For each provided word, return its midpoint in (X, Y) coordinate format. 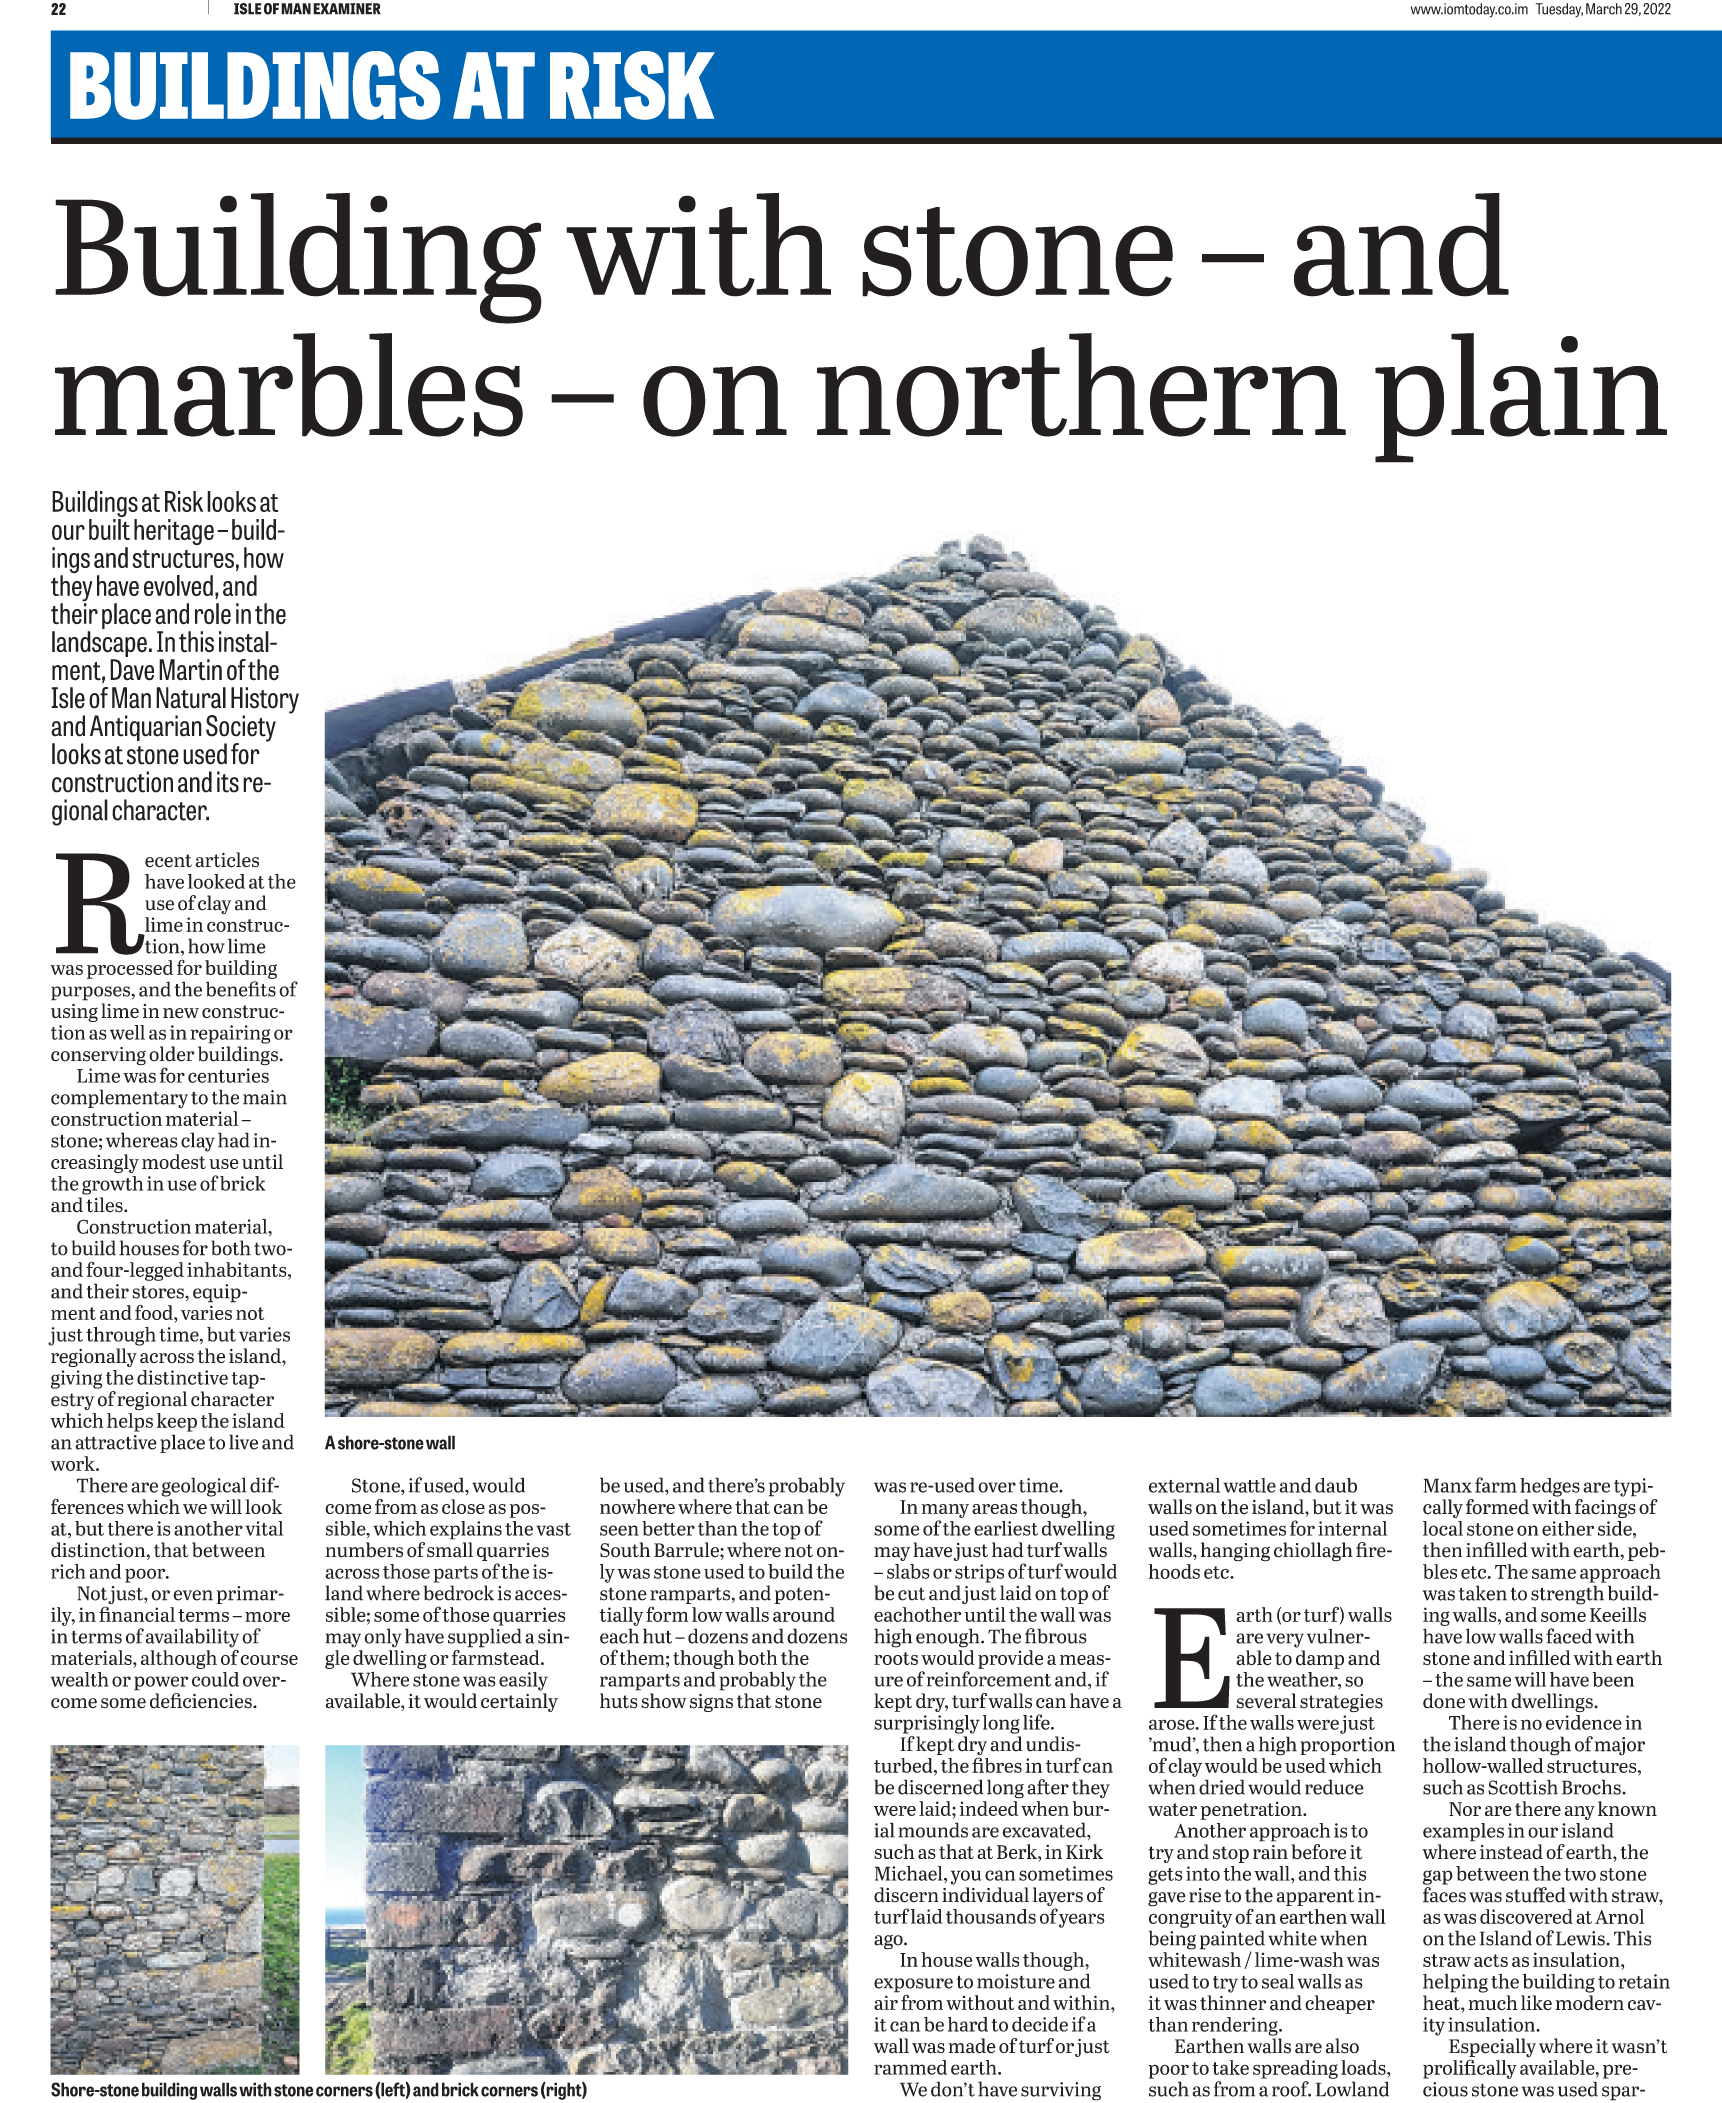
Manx (1448, 1485)
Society (241, 729)
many (945, 1511)
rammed (910, 2067)
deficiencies (202, 1701)
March (1604, 9)
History (265, 701)
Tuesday (1559, 10)
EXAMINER (347, 9)
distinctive (182, 1377)
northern (1081, 385)
